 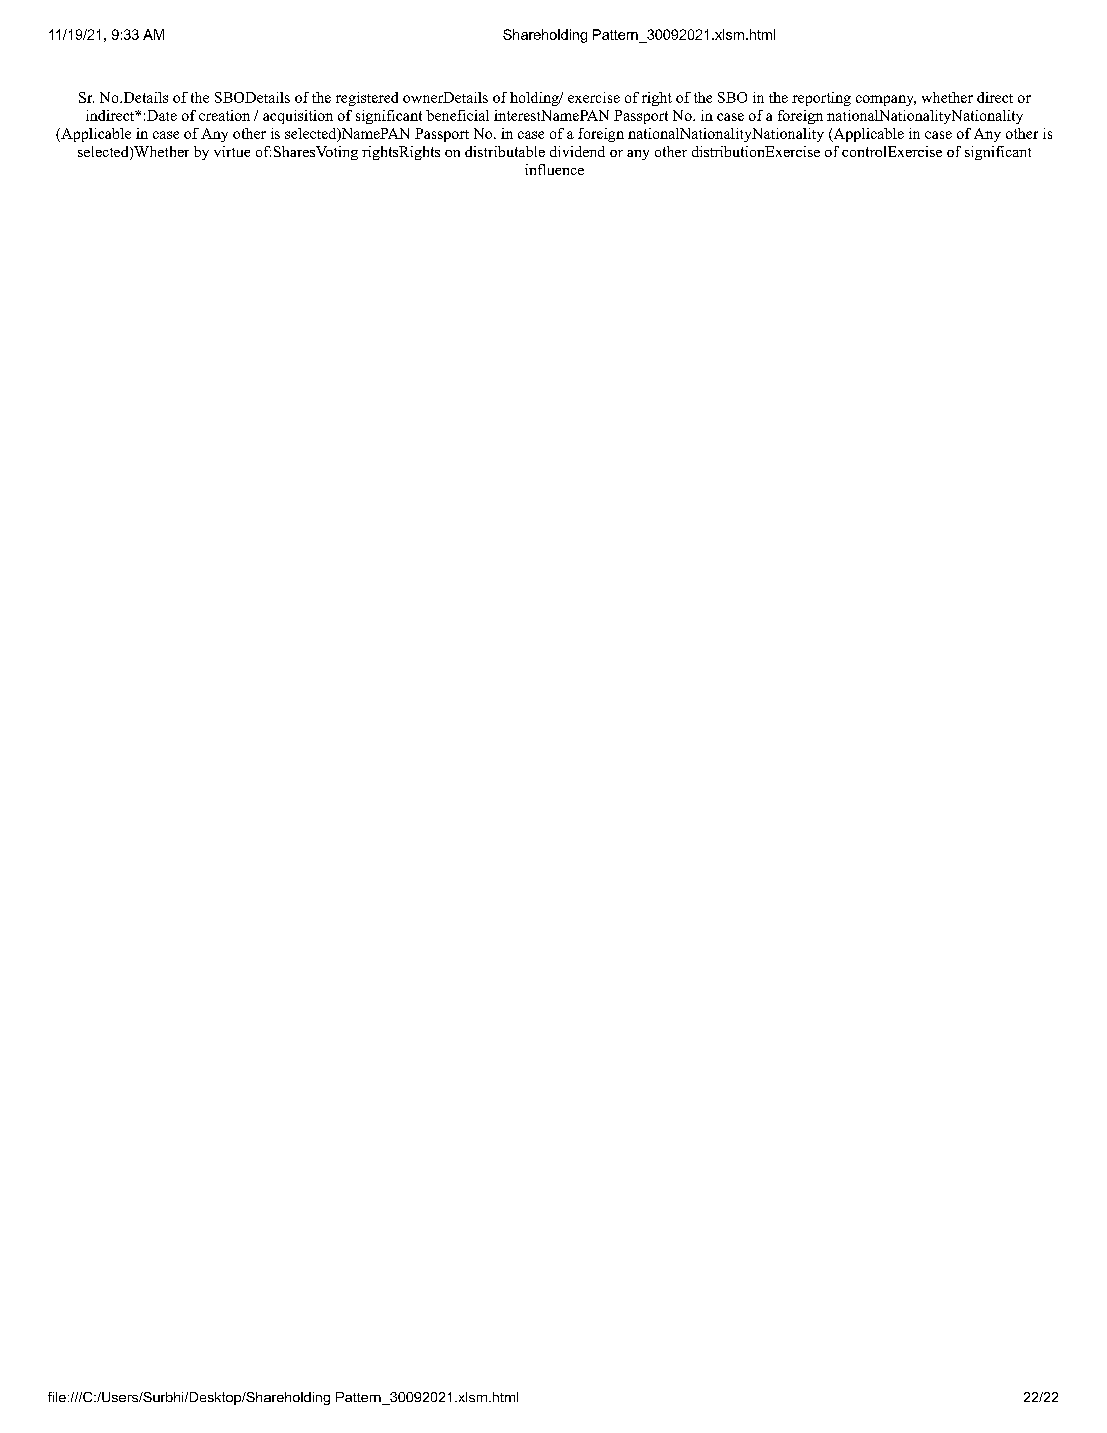 I want to click on acquisition, so click(x=298, y=117).
